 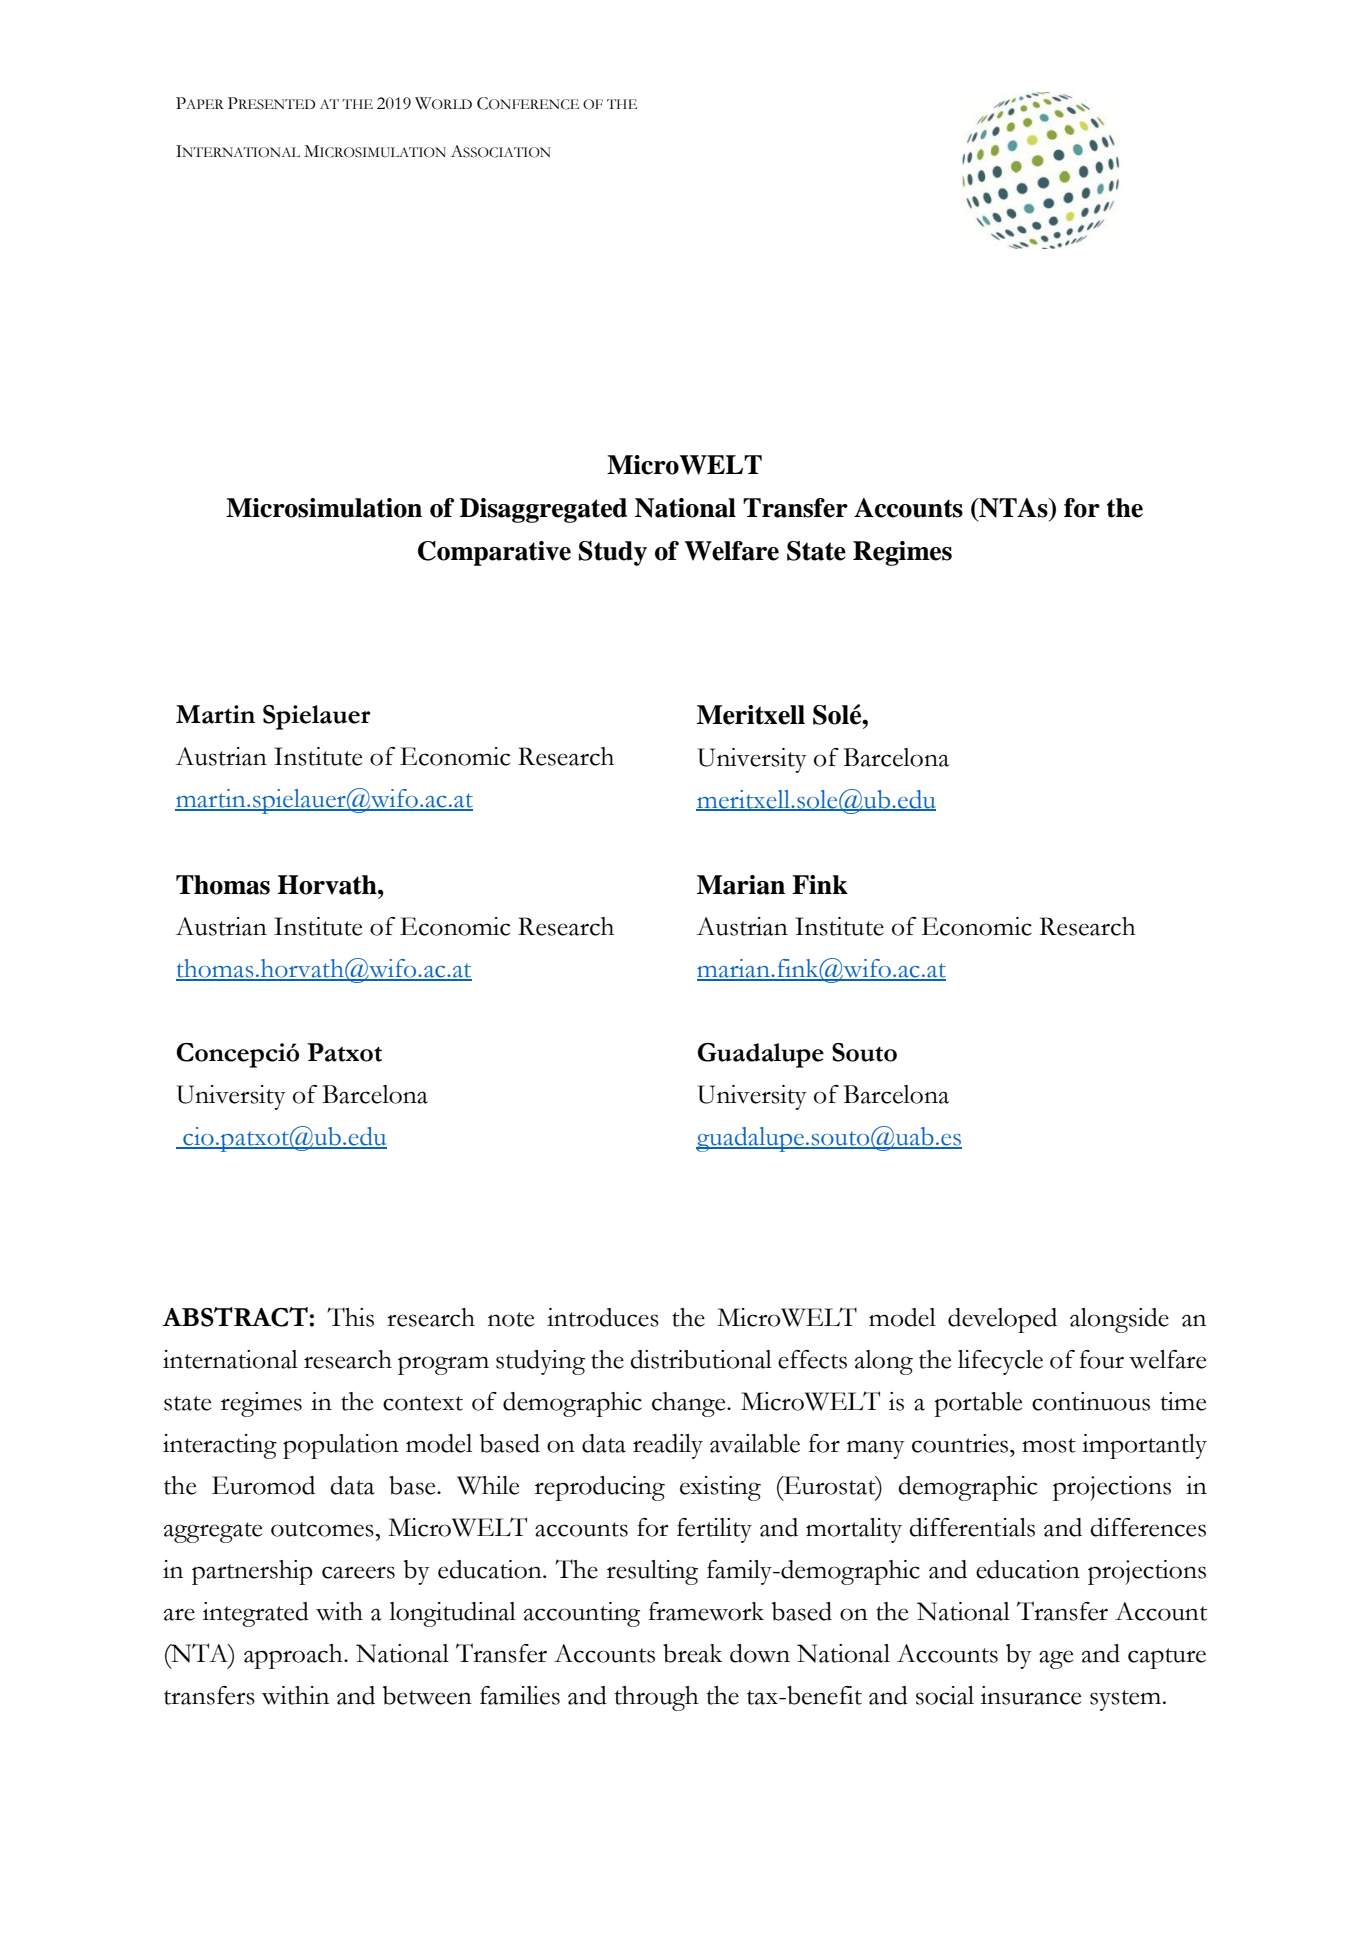 I want to click on introduces, so click(x=603, y=1317).
